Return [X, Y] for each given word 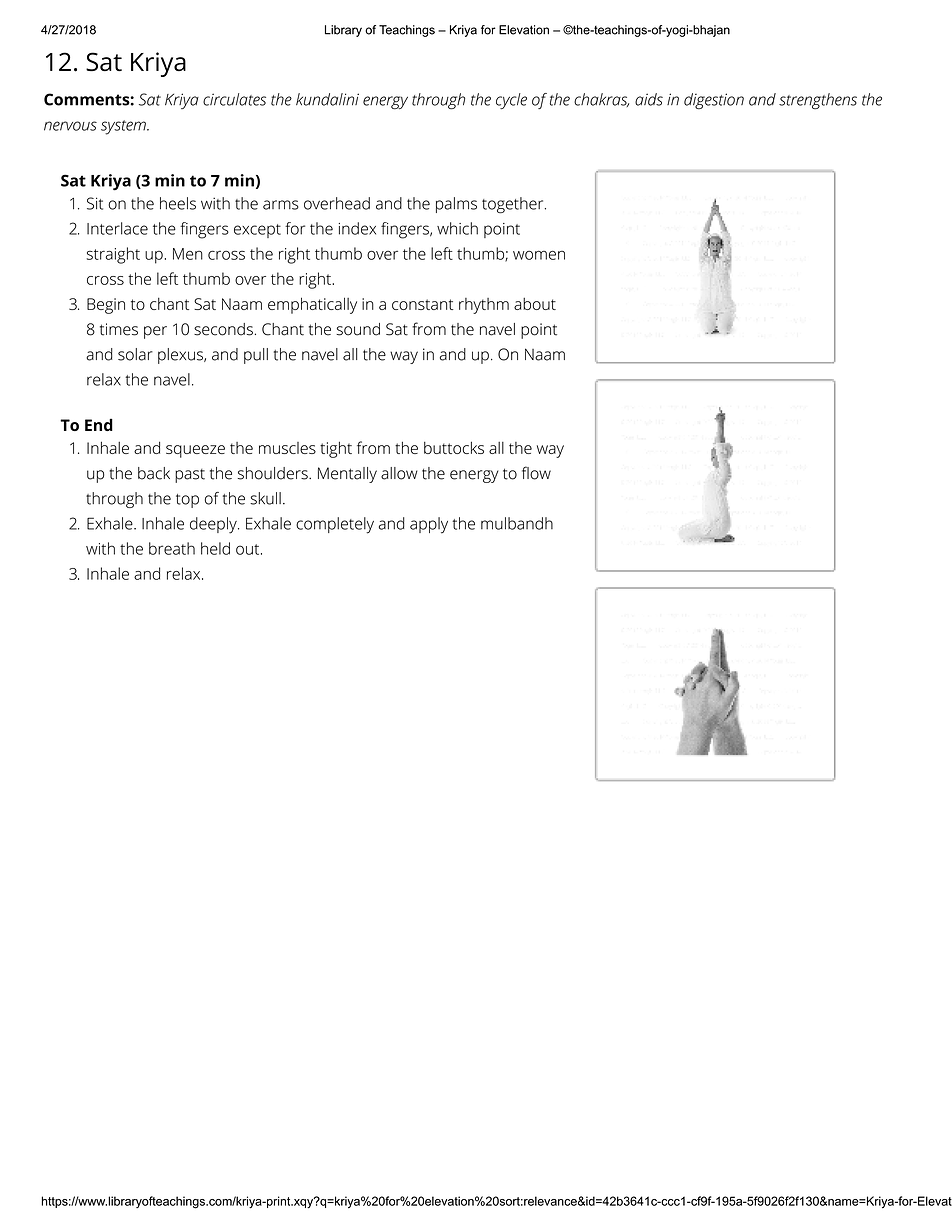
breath [172, 548]
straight [113, 255]
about [535, 304]
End [99, 424]
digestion [714, 101]
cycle [511, 101]
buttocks [454, 447]
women [539, 255]
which [457, 228]
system [124, 127]
